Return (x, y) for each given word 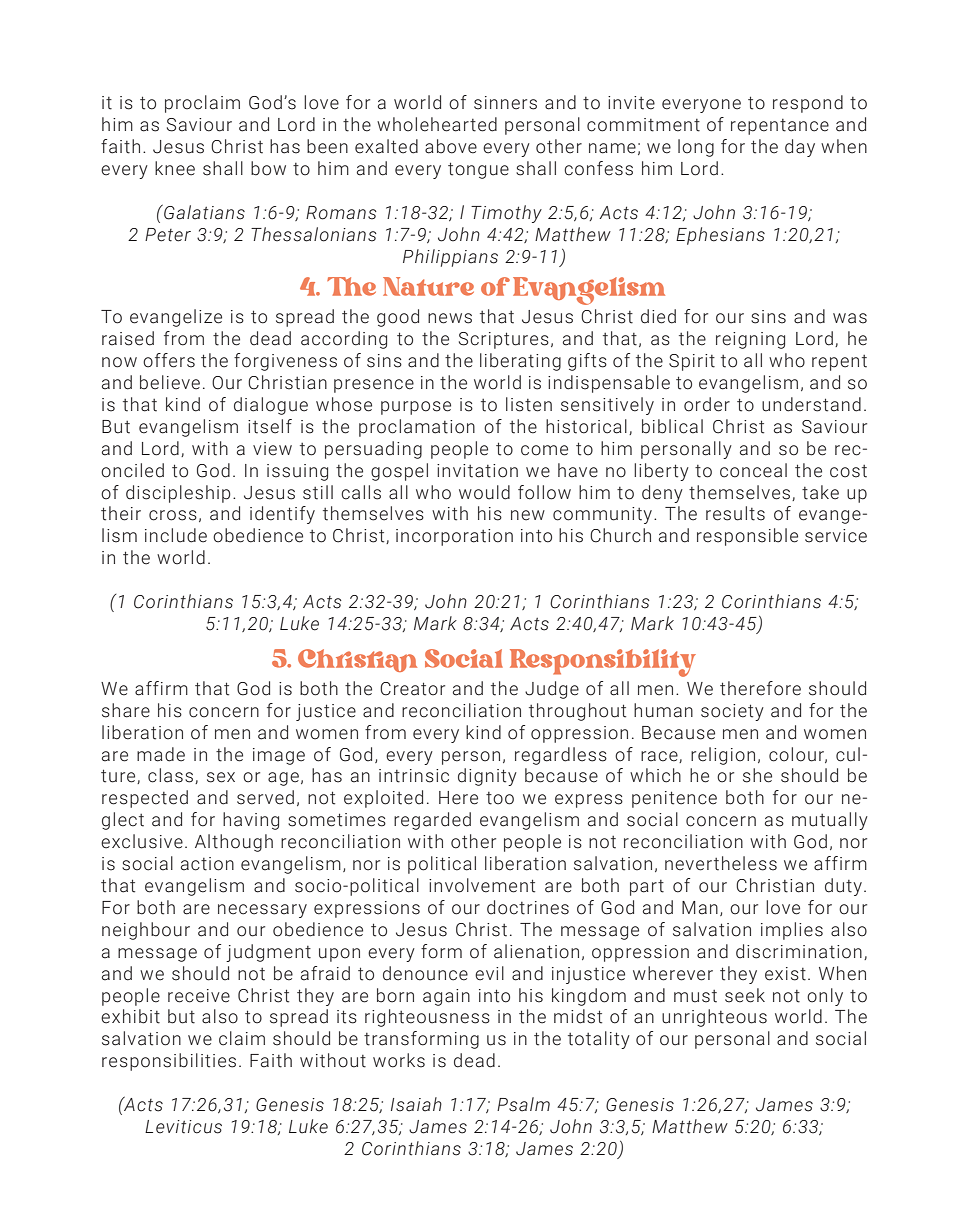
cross (173, 515)
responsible (747, 537)
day (800, 148)
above (451, 146)
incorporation (454, 537)
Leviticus (183, 1127)
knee (175, 168)
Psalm (523, 1104)
